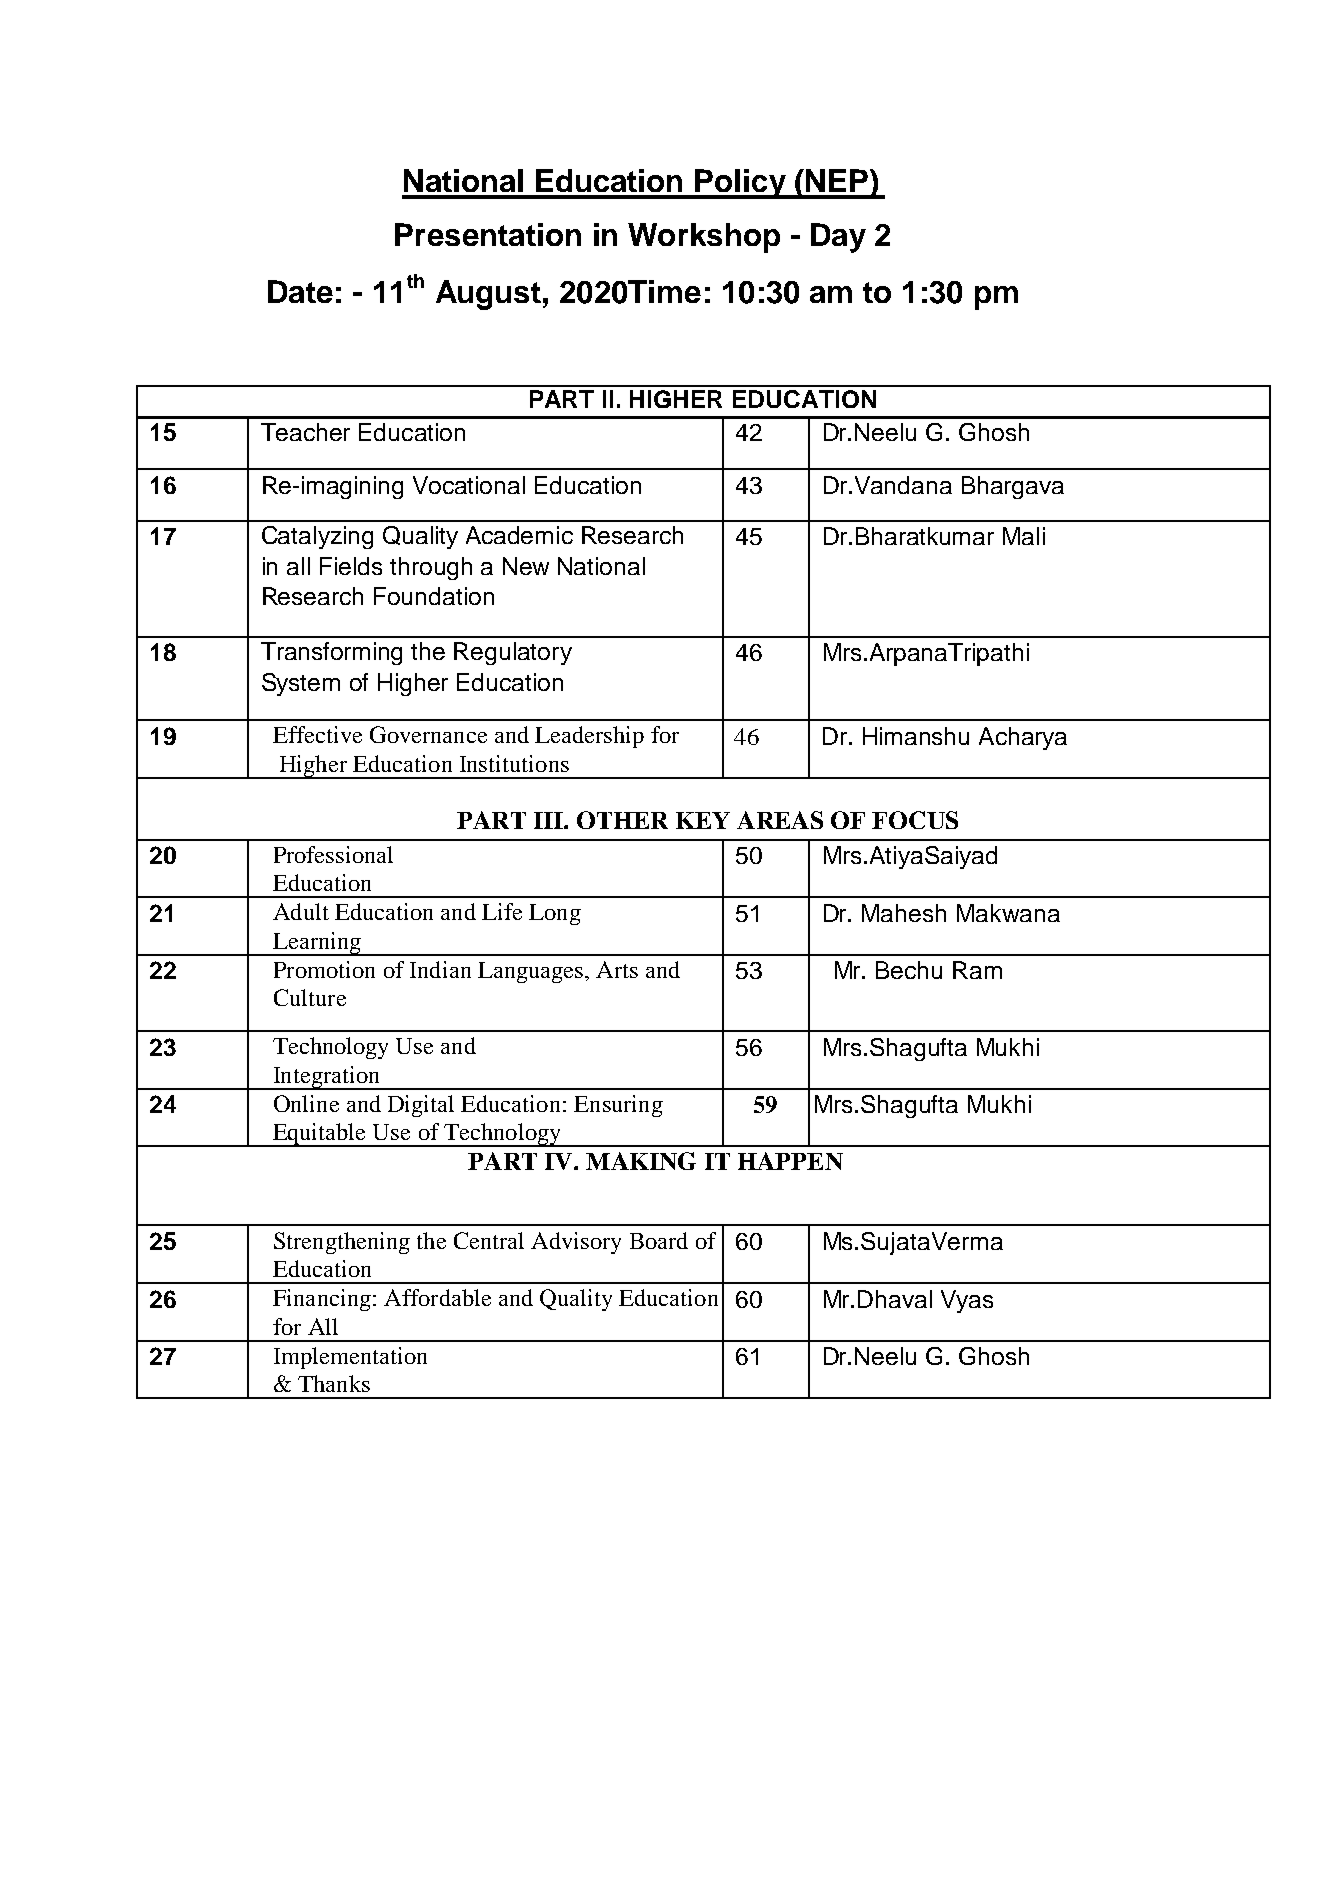 Image resolution: width=1330 pixels, height=1881 pixels. Describe the element at coordinates (350, 1358) in the screenshot. I see `Implementation` at that location.
